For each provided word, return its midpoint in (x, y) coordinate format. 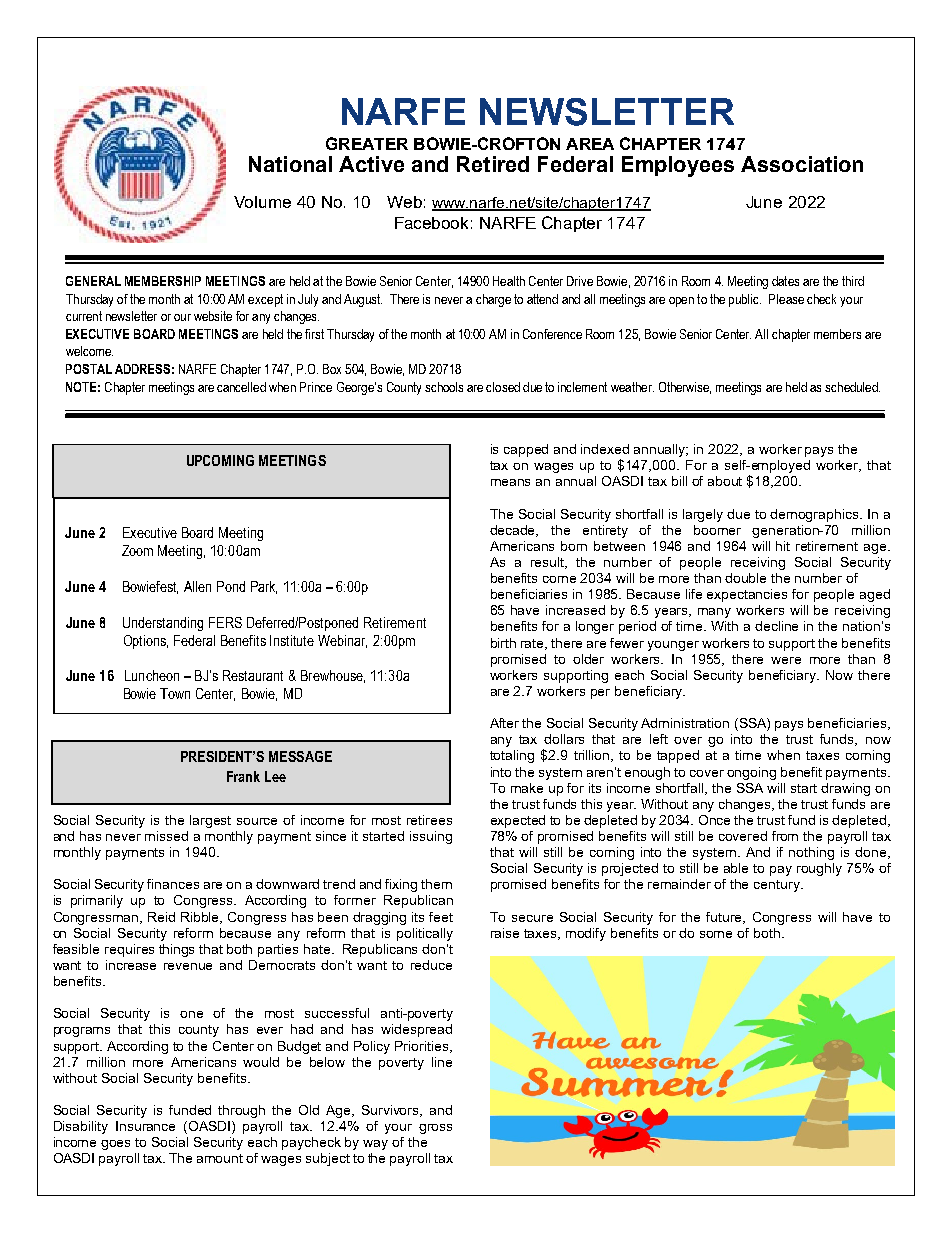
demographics (815, 515)
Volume (262, 202)
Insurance (145, 1126)
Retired (493, 164)
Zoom (137, 550)
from (785, 836)
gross (435, 1129)
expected (518, 821)
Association (802, 164)
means (510, 482)
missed (166, 836)
